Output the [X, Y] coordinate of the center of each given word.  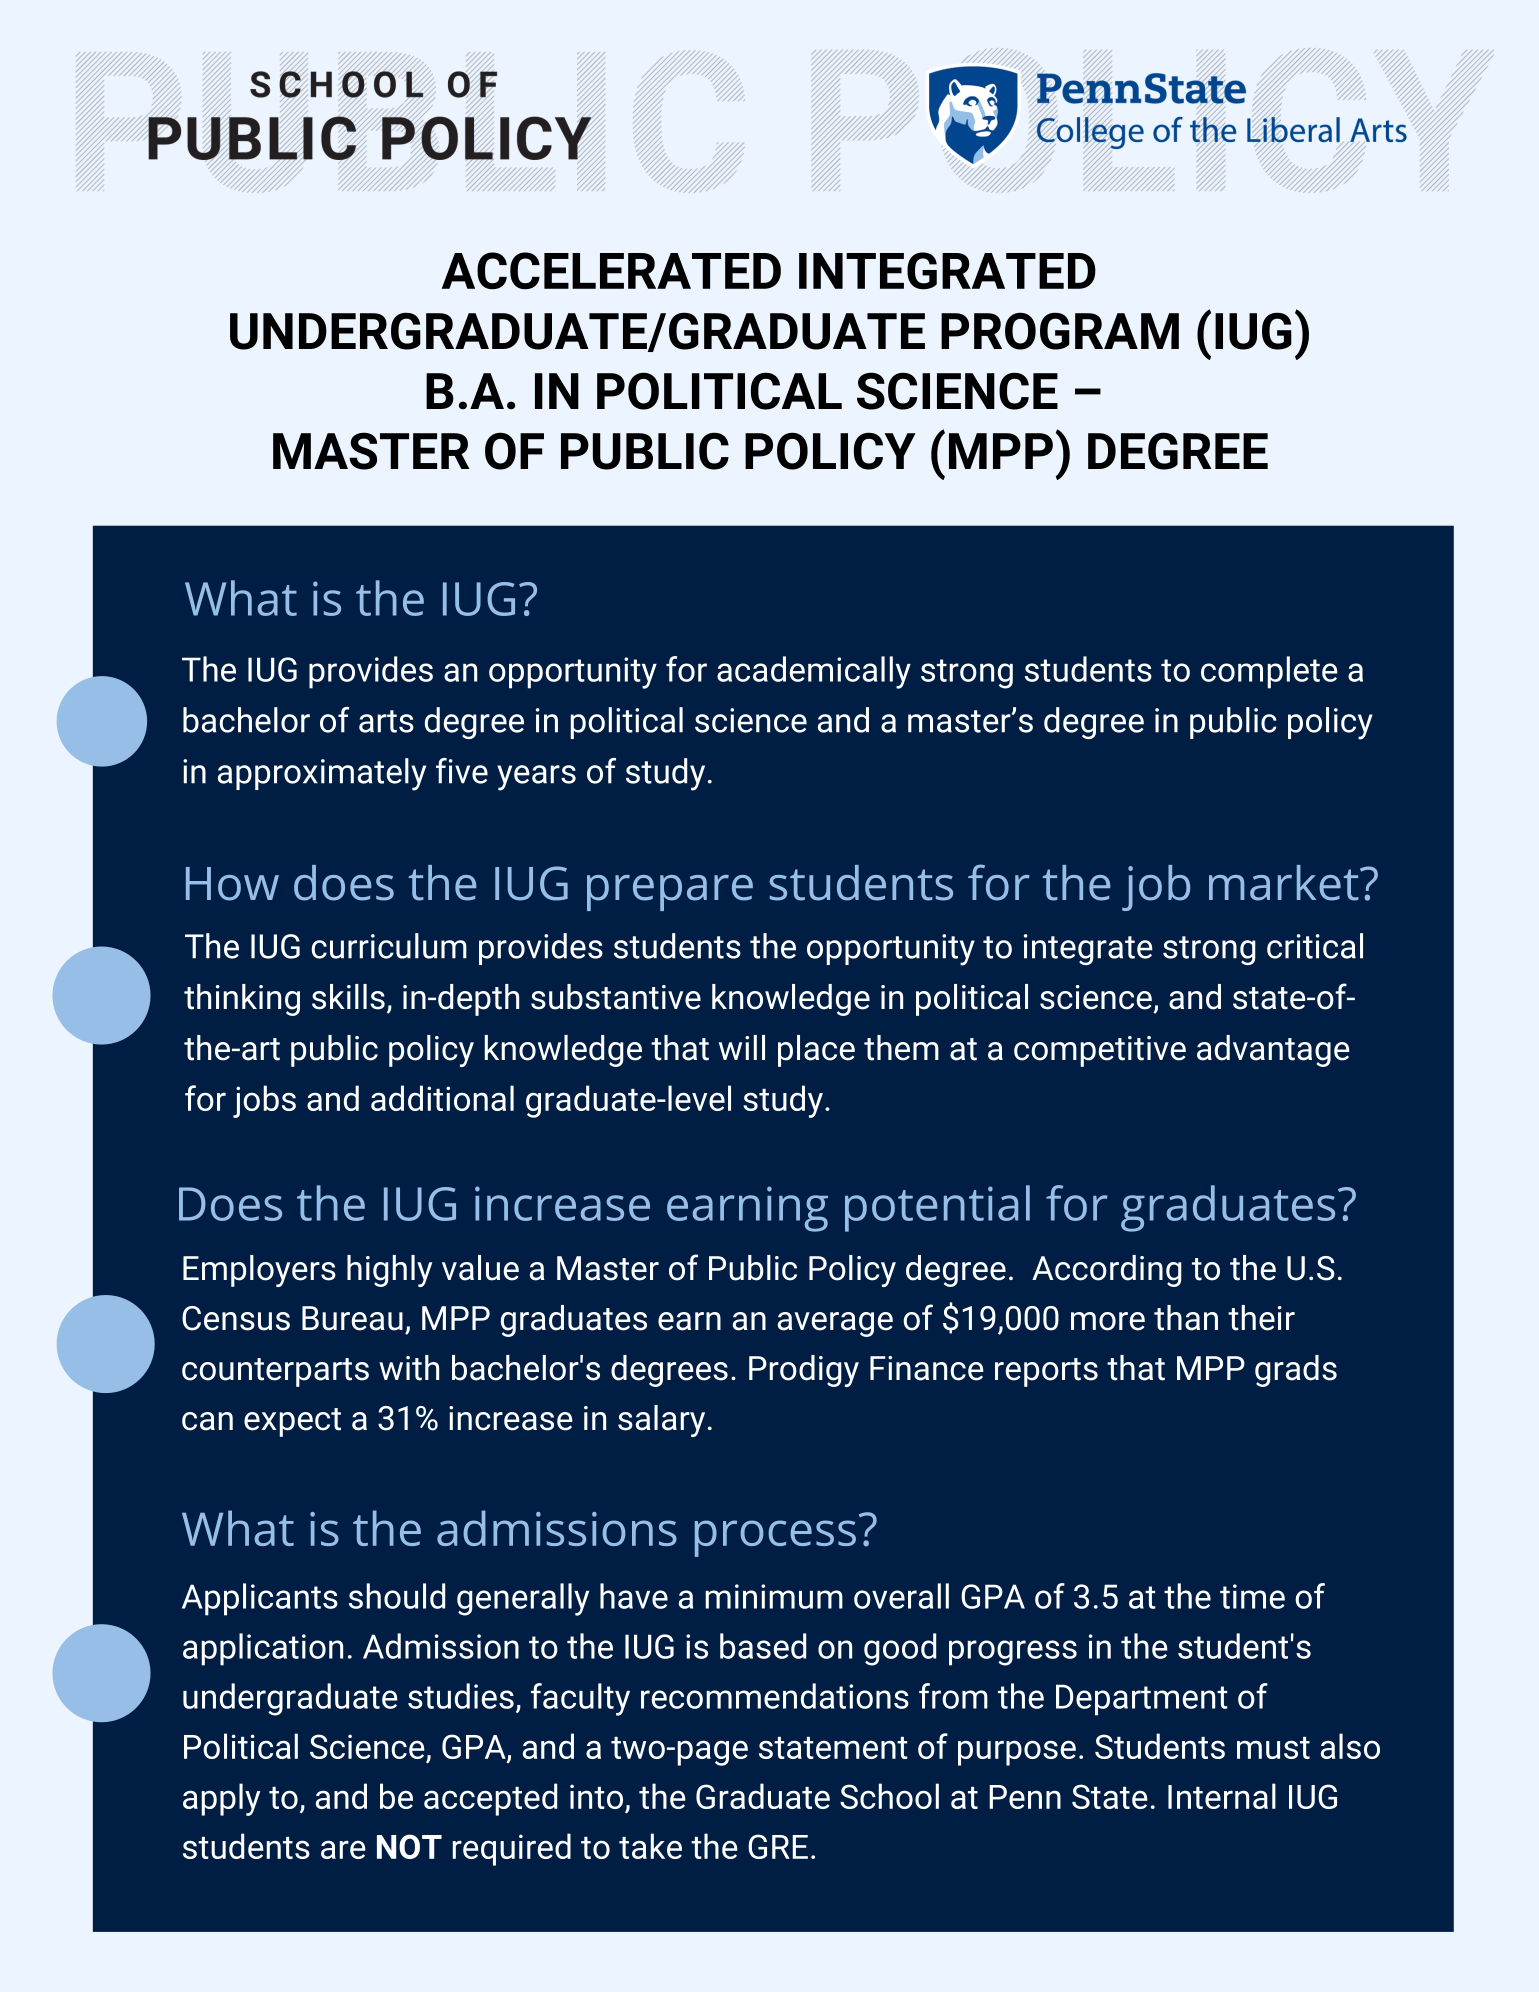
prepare [670, 893]
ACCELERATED [611, 271]
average [835, 1324]
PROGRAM [1060, 331]
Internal [1222, 1796]
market [1284, 883]
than [1186, 1318]
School [889, 1796]
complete [1269, 672]
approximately [322, 774]
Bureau [352, 1318]
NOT [409, 1846]
